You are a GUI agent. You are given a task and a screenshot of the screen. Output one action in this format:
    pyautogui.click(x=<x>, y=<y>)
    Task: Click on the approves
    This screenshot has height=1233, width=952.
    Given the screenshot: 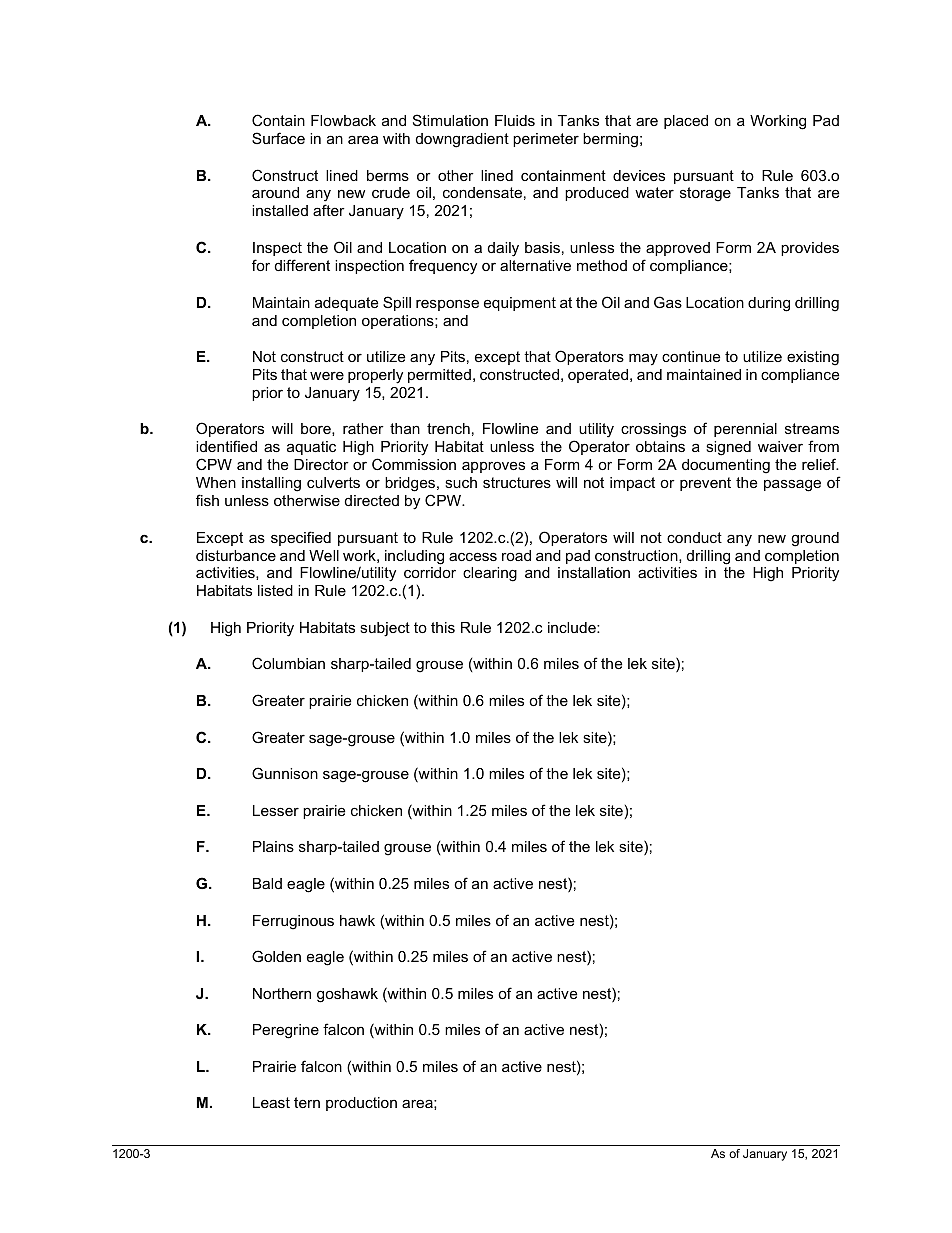 What is the action you would take?
    pyautogui.click(x=493, y=467)
